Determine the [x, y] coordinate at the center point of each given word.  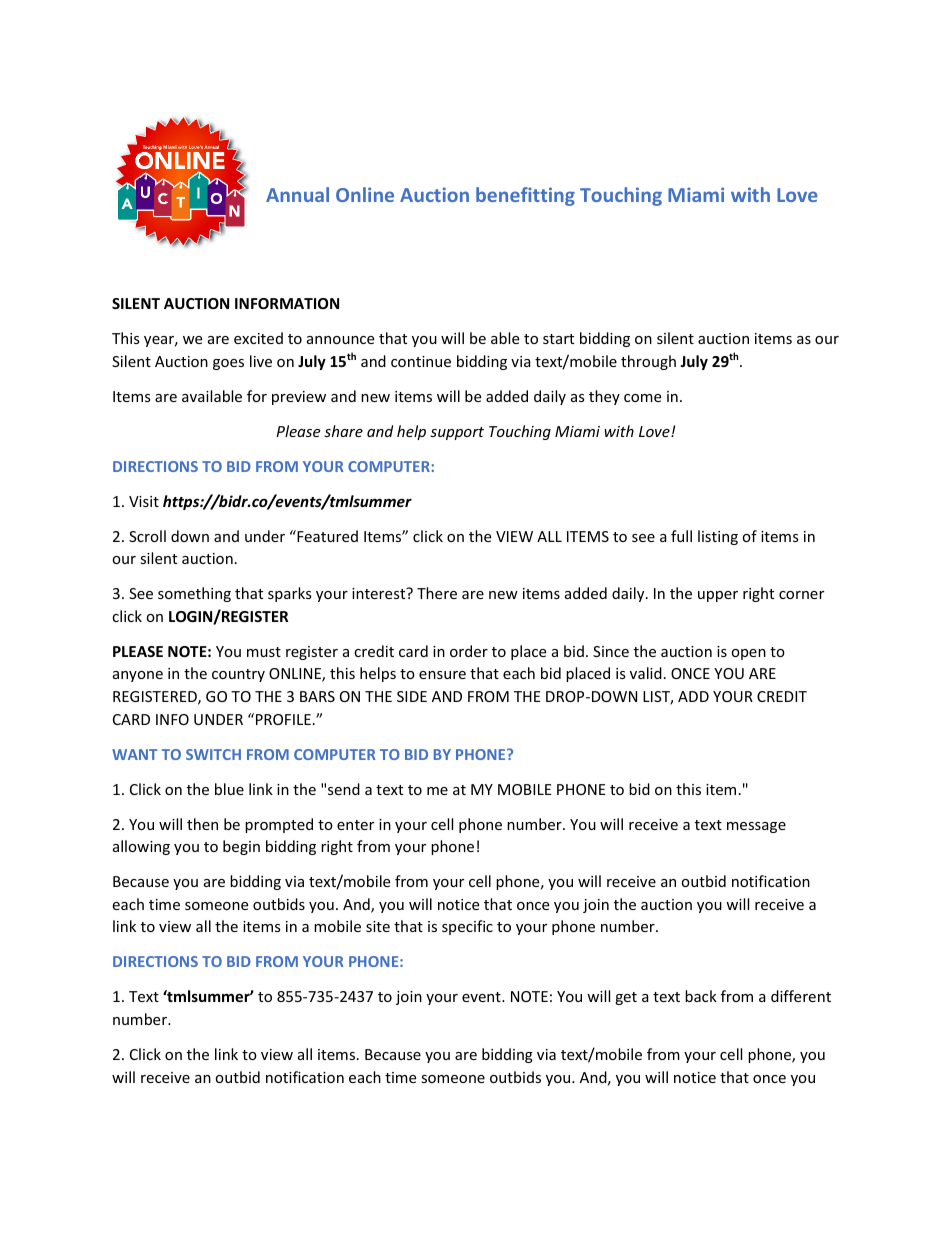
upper [718, 596]
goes [228, 364]
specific [467, 927]
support [457, 433]
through [648, 362]
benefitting [525, 196]
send [344, 789]
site [378, 926]
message [756, 827]
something [194, 594]
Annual [297, 194]
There [437, 593]
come [642, 398]
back [701, 996]
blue [229, 789]
